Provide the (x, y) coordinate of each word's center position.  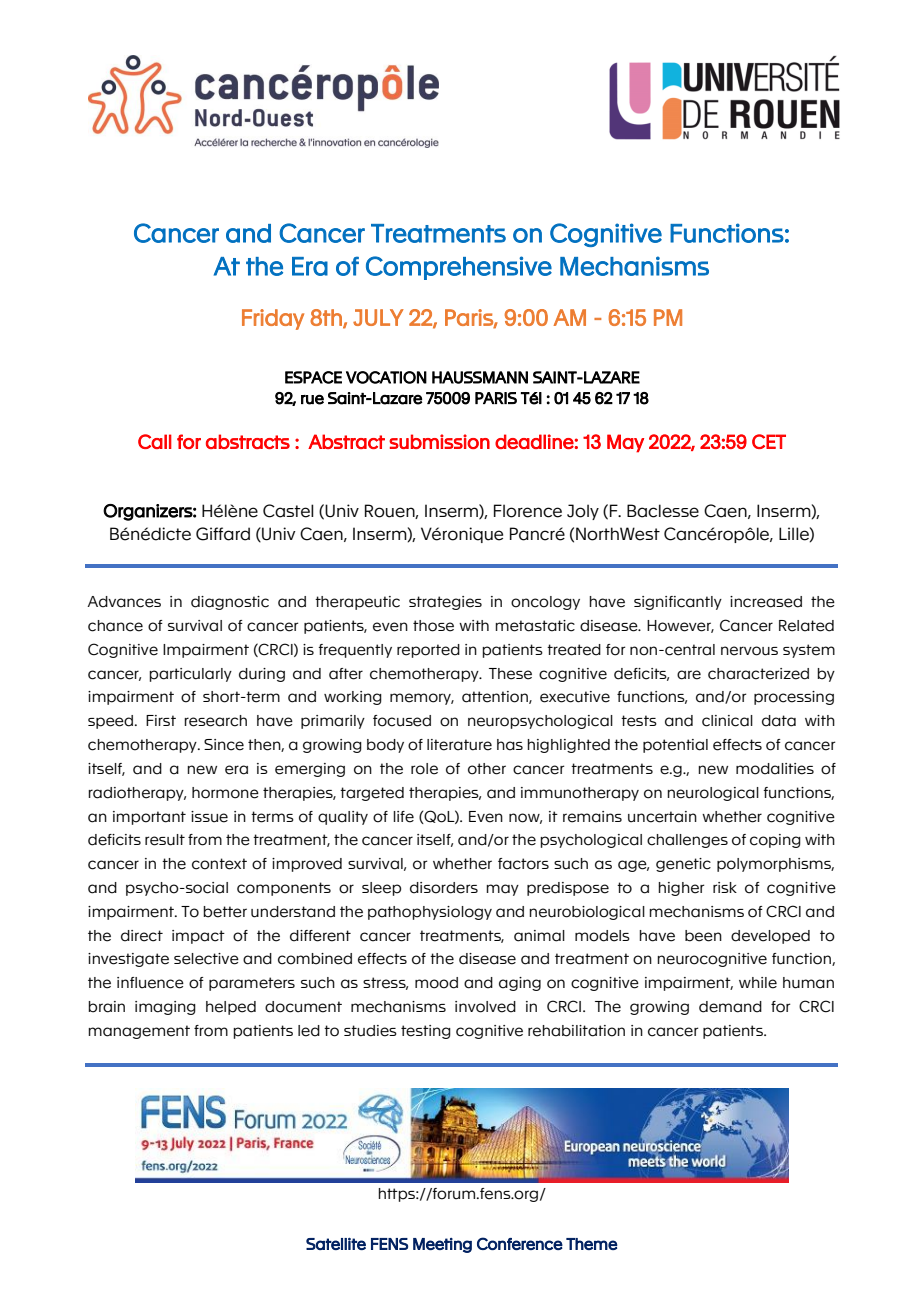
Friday (273, 319)
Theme (592, 1244)
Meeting (442, 1245)
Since (224, 745)
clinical (727, 721)
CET (769, 441)
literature (459, 745)
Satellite (336, 1244)
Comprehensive (459, 268)
